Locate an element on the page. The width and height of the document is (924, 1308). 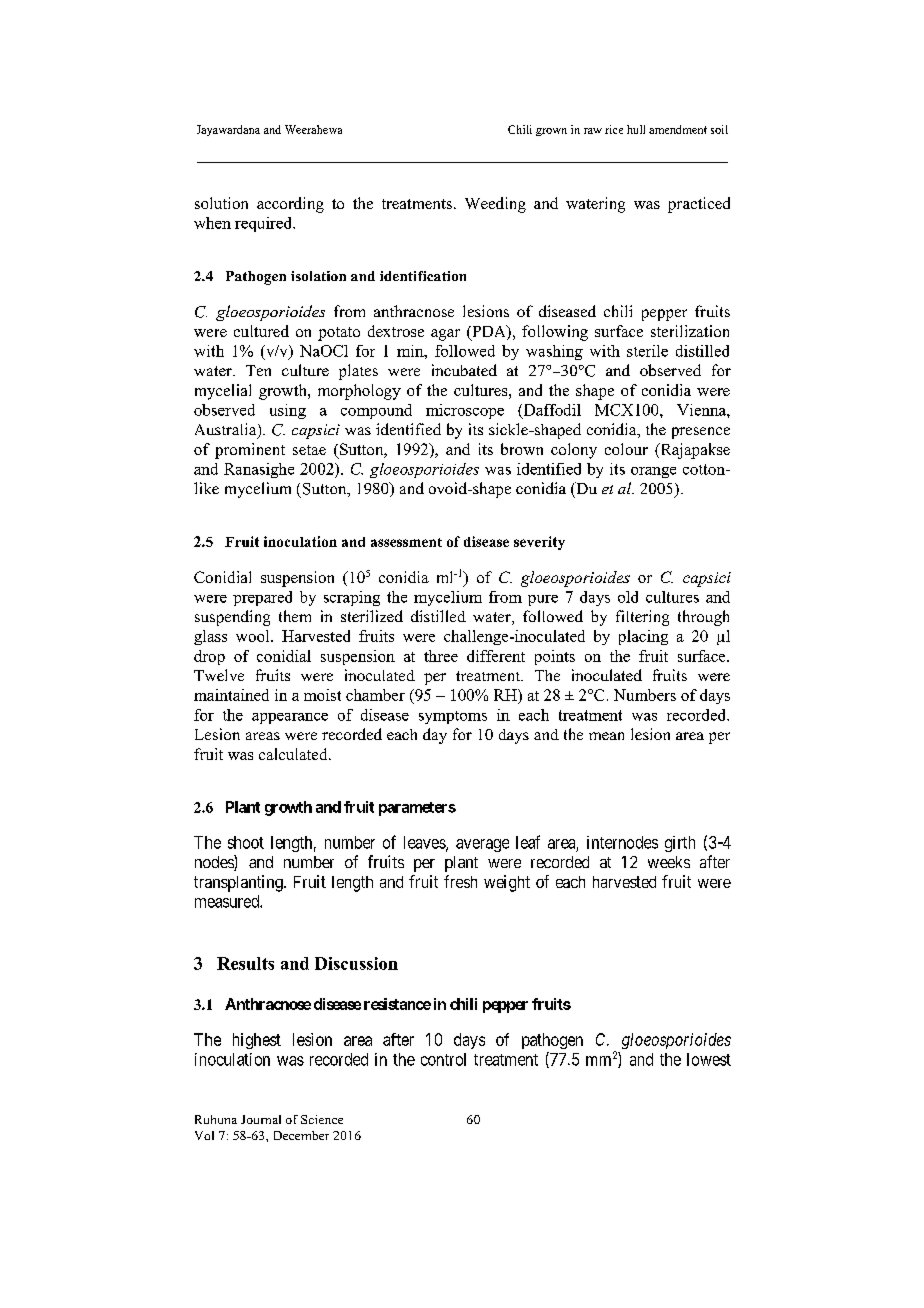
brown is located at coordinates (522, 449).
